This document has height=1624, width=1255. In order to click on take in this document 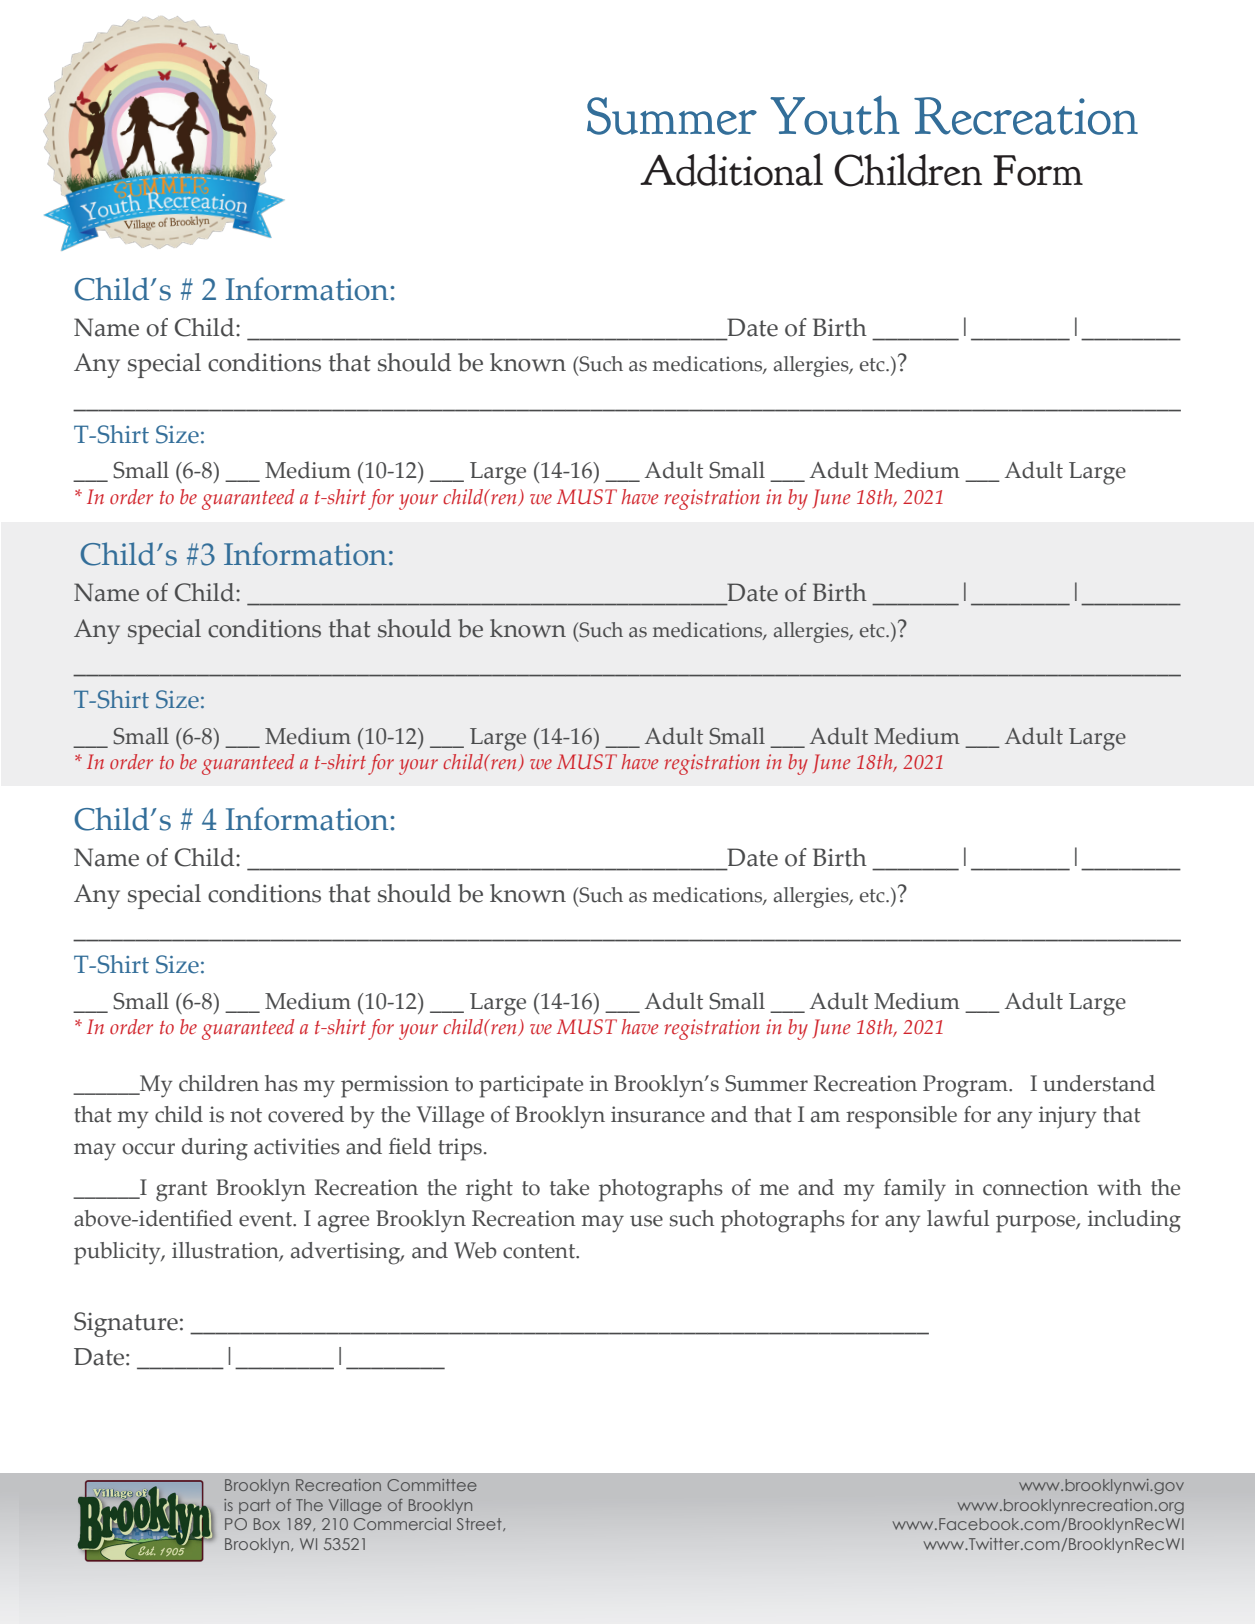, I will do `click(569, 1187)`.
